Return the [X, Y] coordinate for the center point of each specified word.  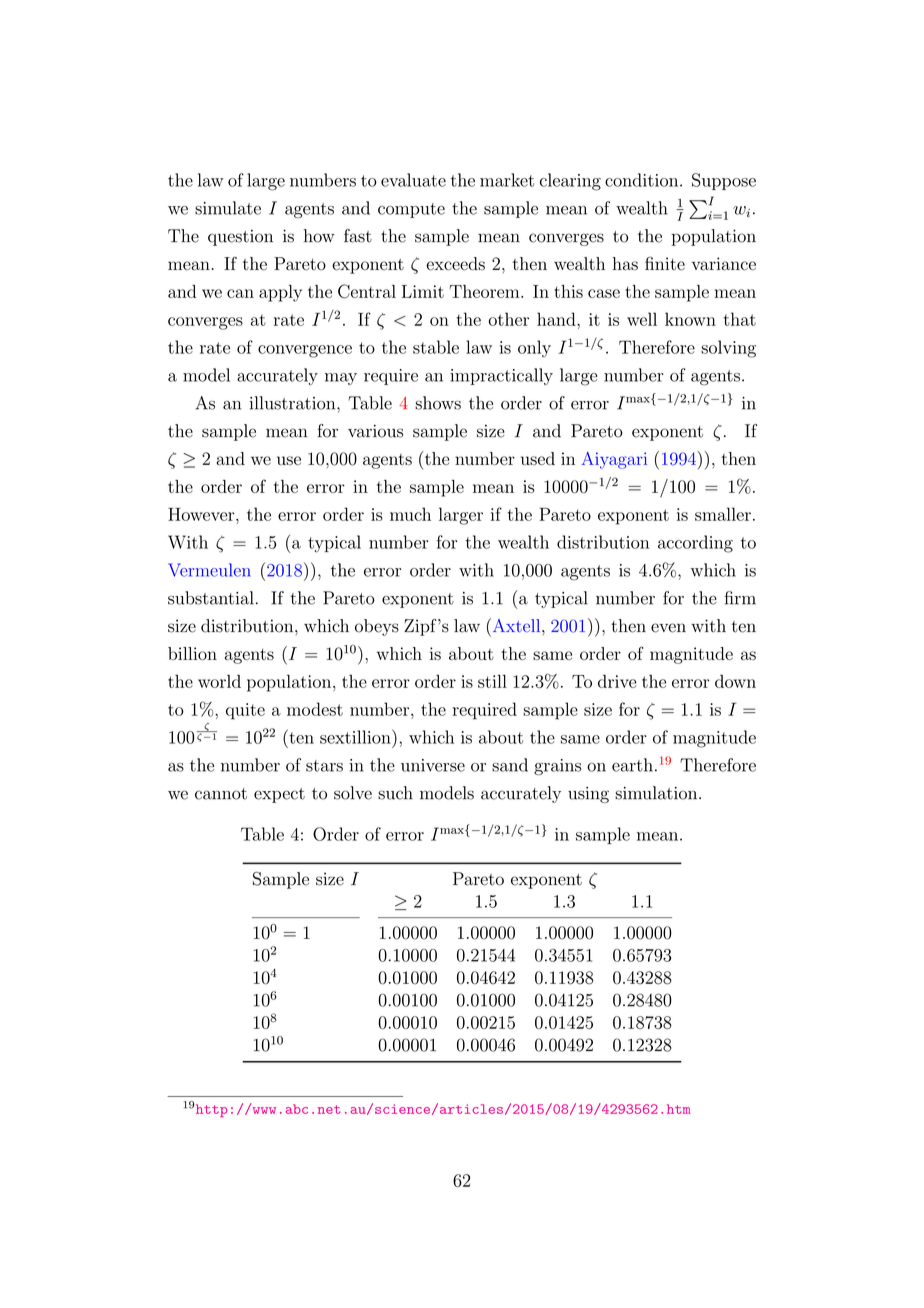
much [410, 514]
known [690, 319]
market [507, 180]
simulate [228, 208]
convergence [305, 351]
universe [433, 765]
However [202, 514]
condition [641, 180]
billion [192, 653]
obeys [377, 627]
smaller [723, 514]
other [508, 319]
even [668, 628]
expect [279, 795]
